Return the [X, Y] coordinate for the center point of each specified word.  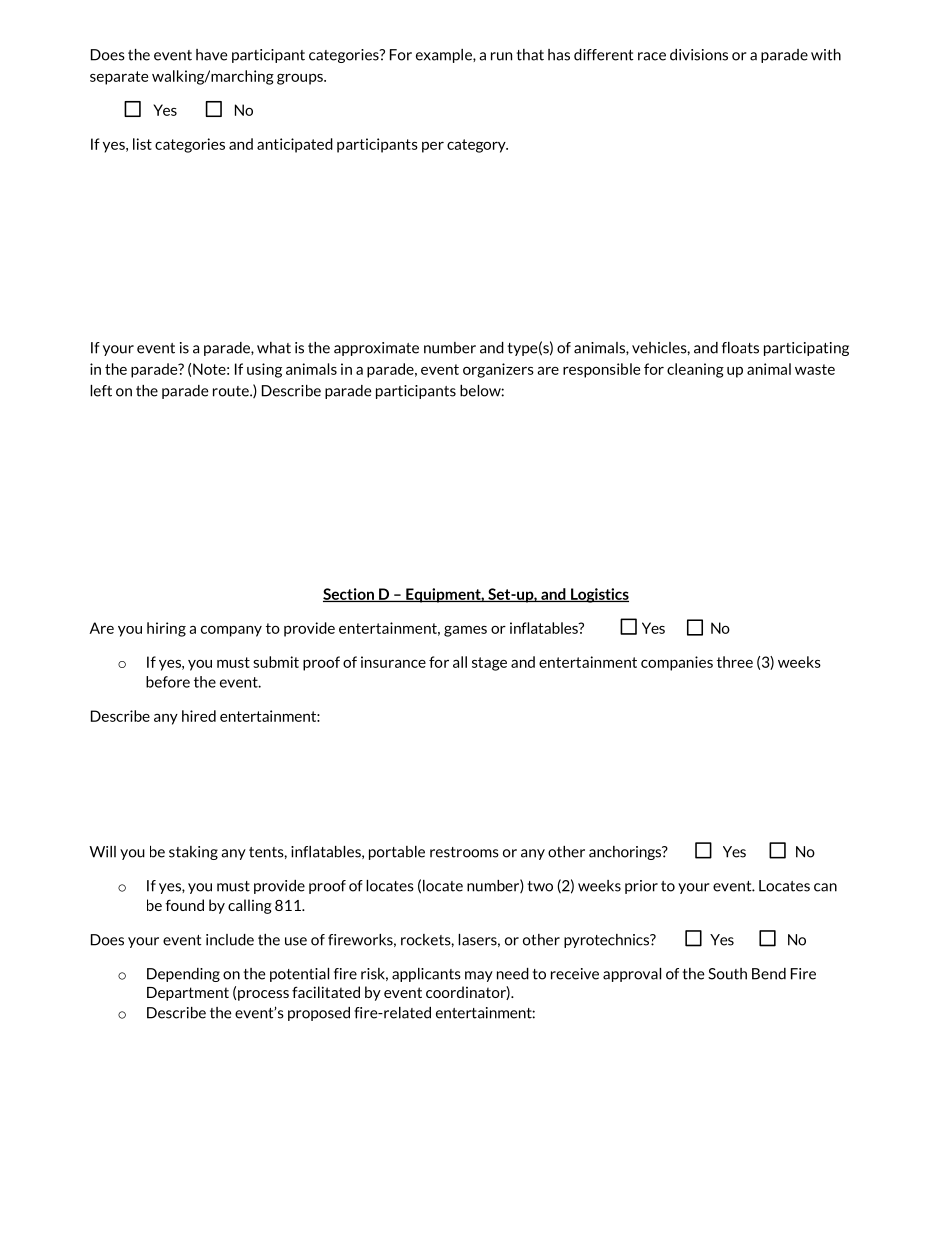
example [445, 56]
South [727, 974]
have [212, 55]
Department [188, 994]
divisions [699, 55]
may [479, 976]
